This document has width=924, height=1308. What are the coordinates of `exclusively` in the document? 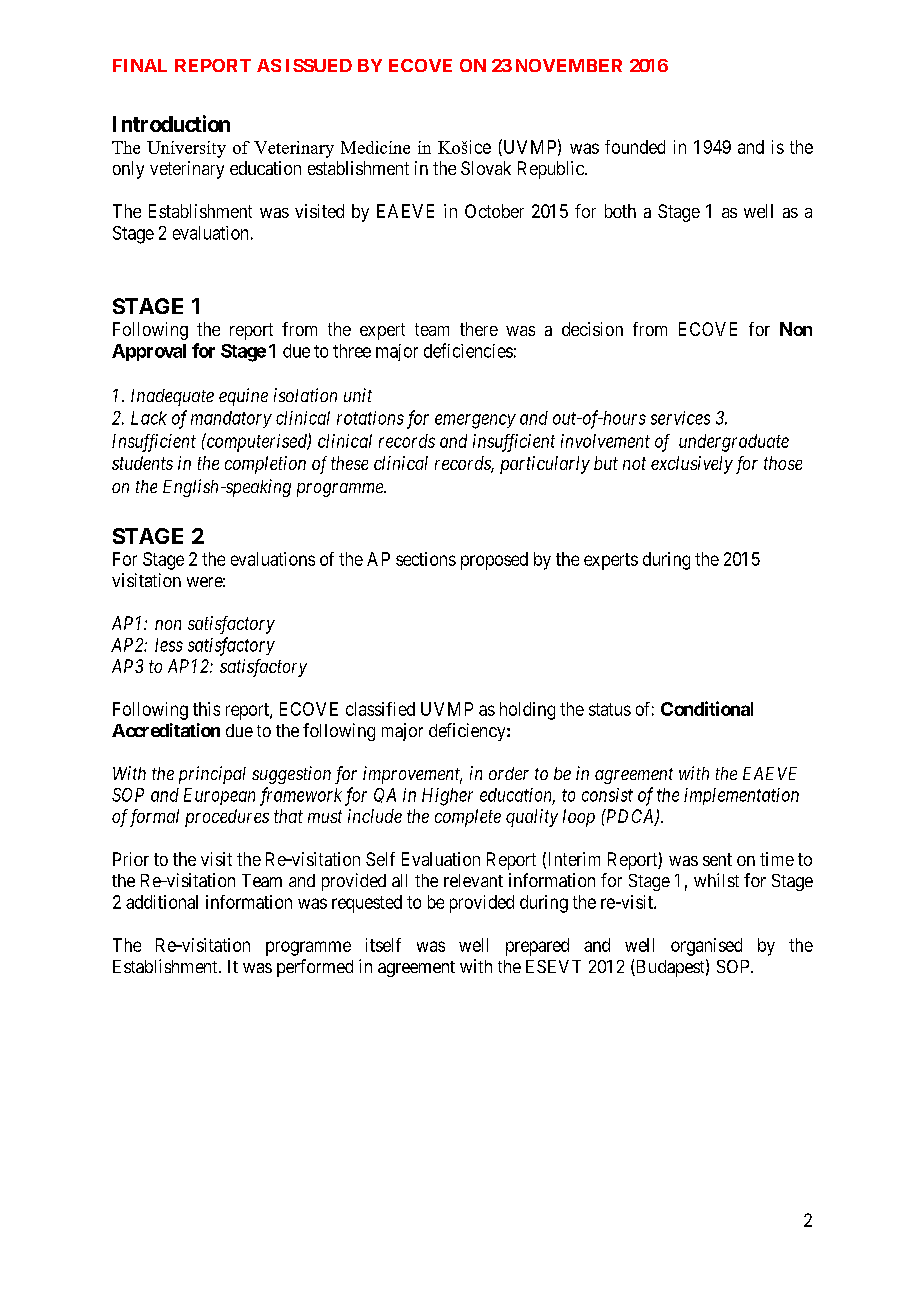 It's located at (692, 465).
